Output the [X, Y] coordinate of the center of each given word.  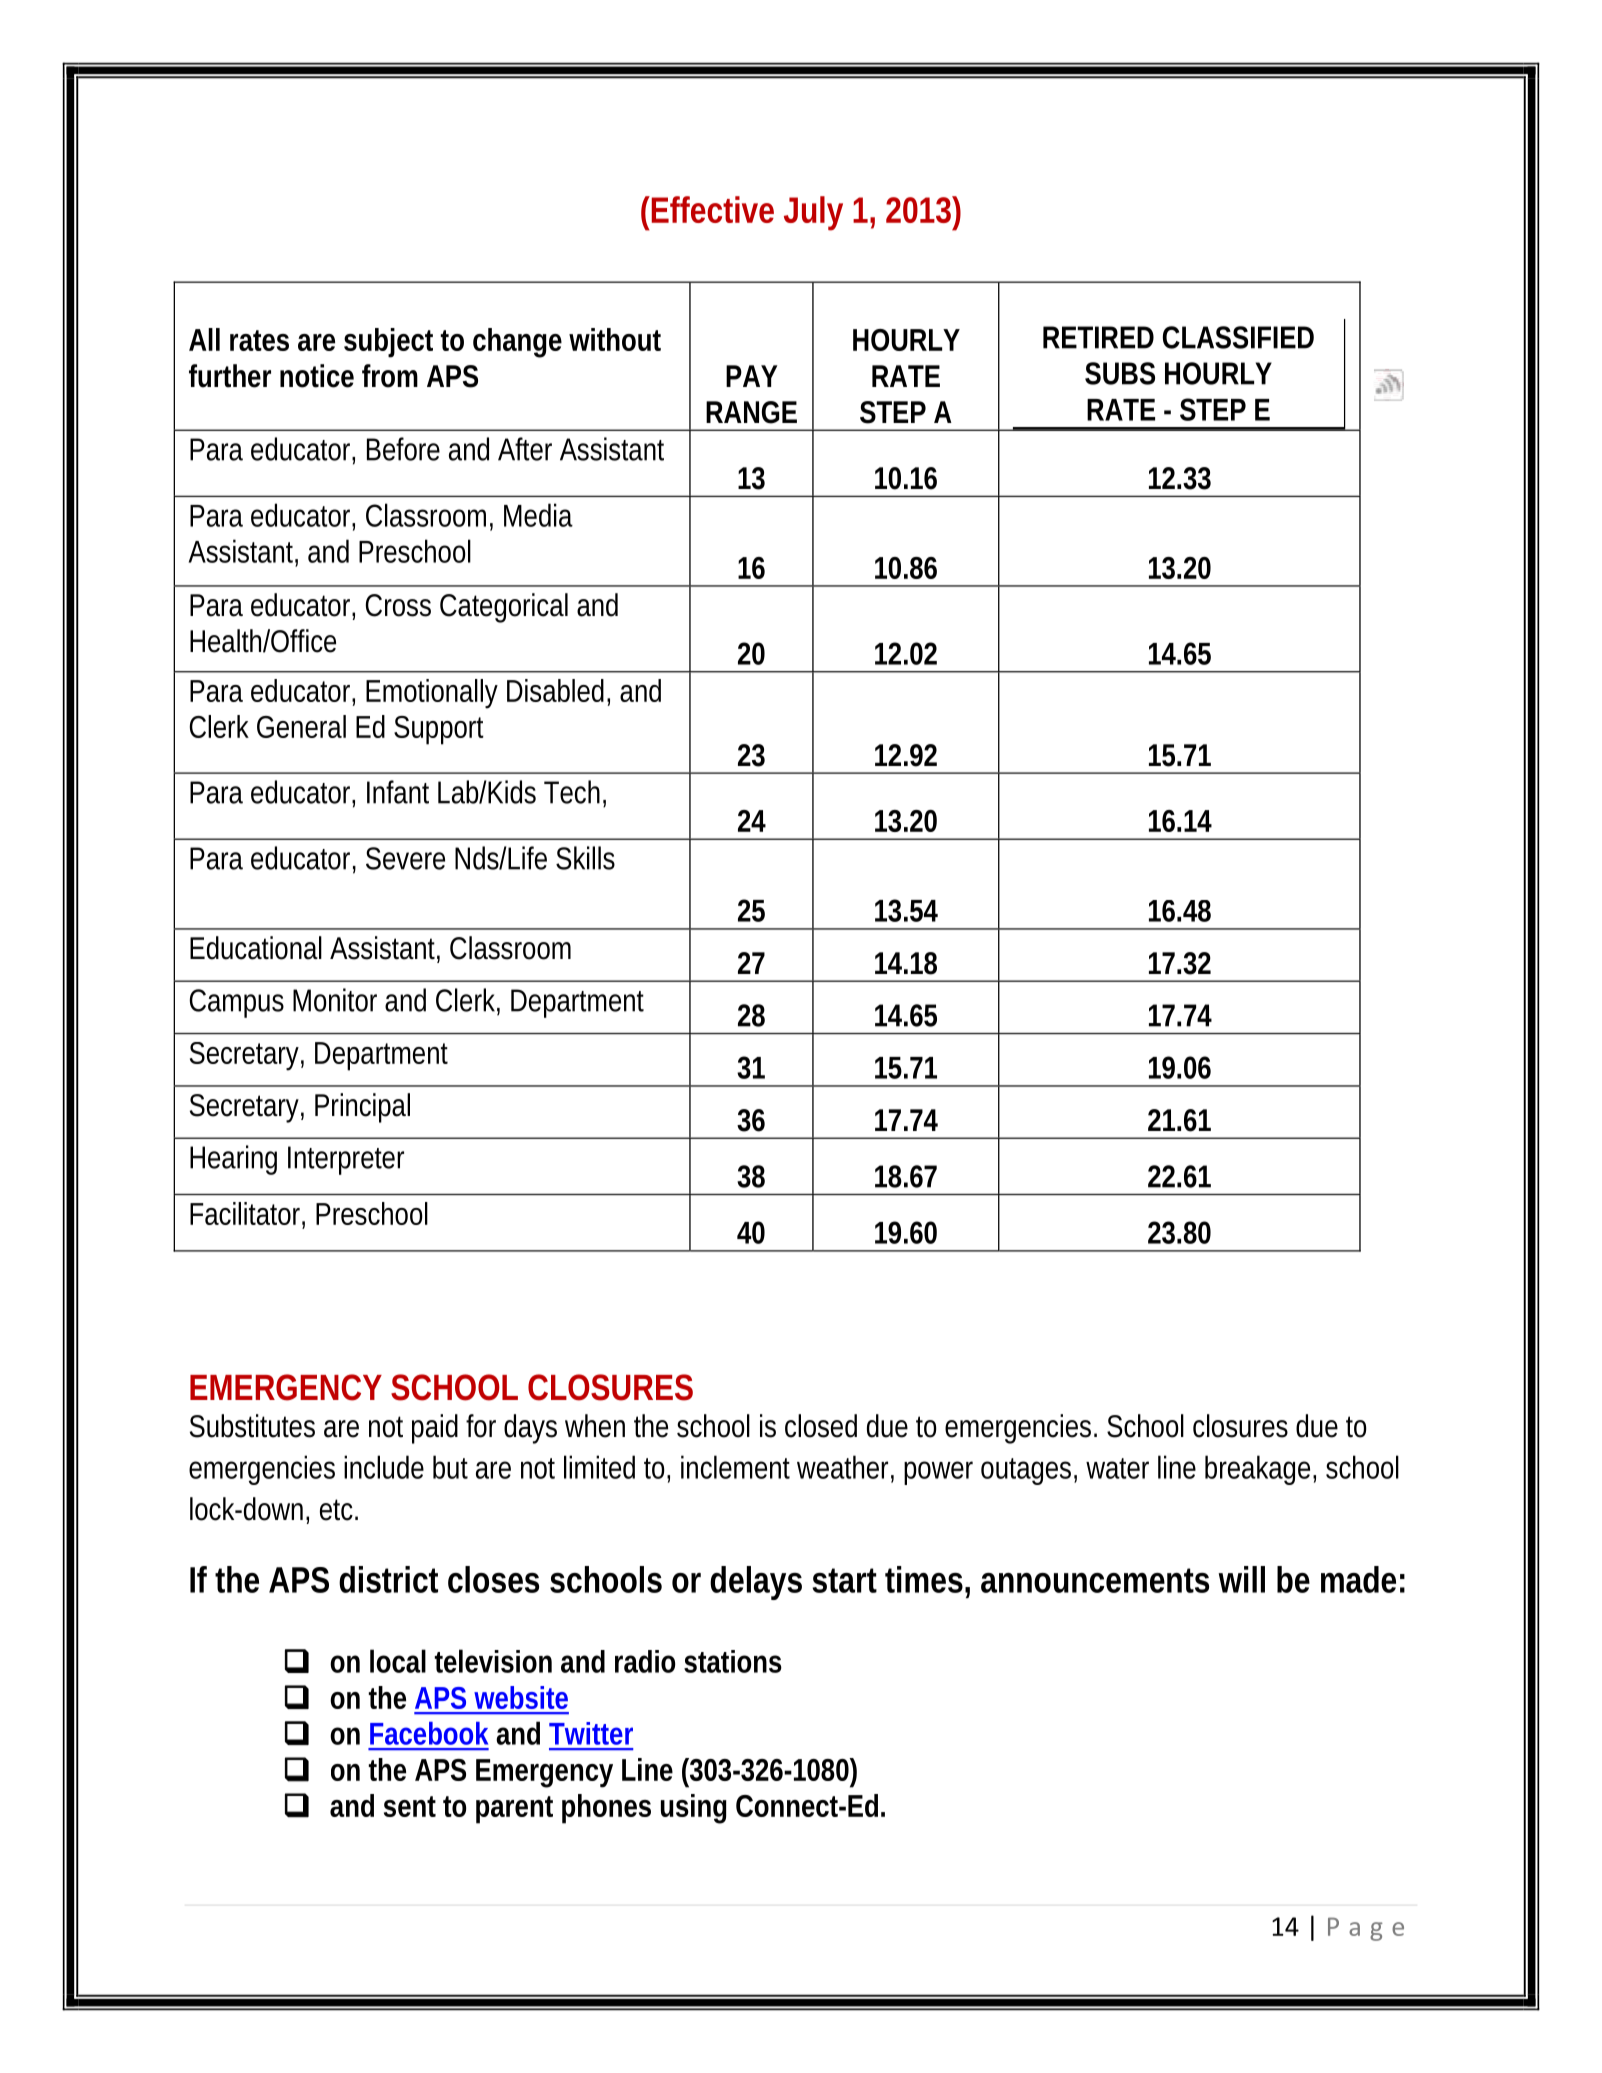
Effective [713, 209]
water [1117, 1468]
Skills [585, 858]
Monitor [335, 1000]
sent [410, 1806]
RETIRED [1098, 337]
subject [388, 343]
